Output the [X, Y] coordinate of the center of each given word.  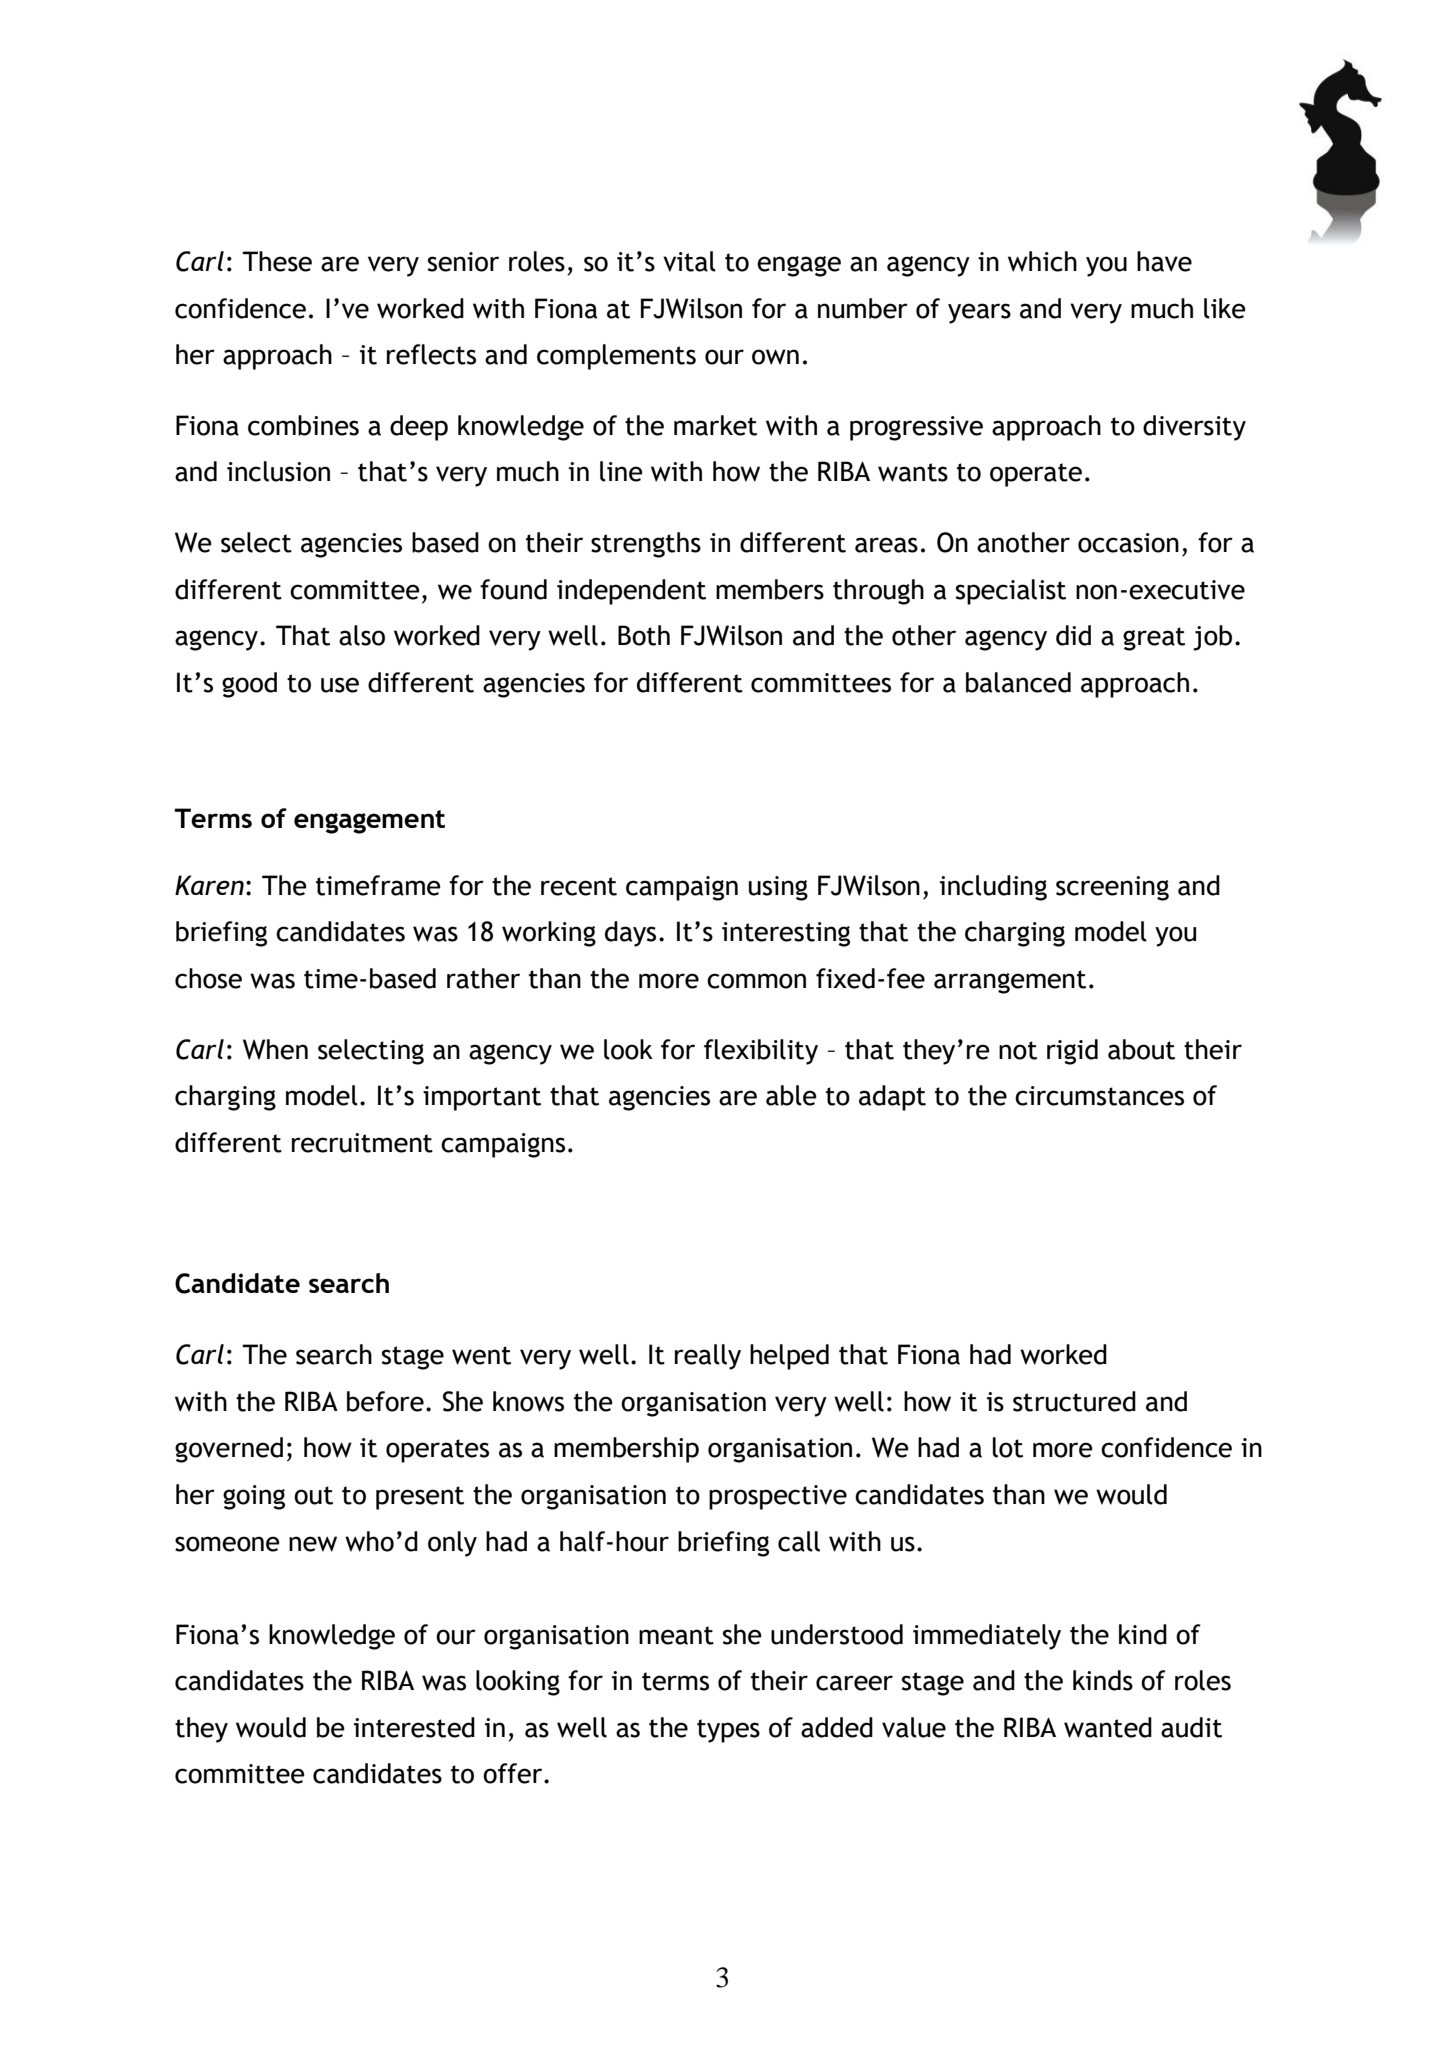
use [340, 685]
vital [689, 261]
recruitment [362, 1143]
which [1042, 261]
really [708, 1357]
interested [414, 1727]
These [277, 261]
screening [1112, 888]
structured [1074, 1401]
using [778, 888]
